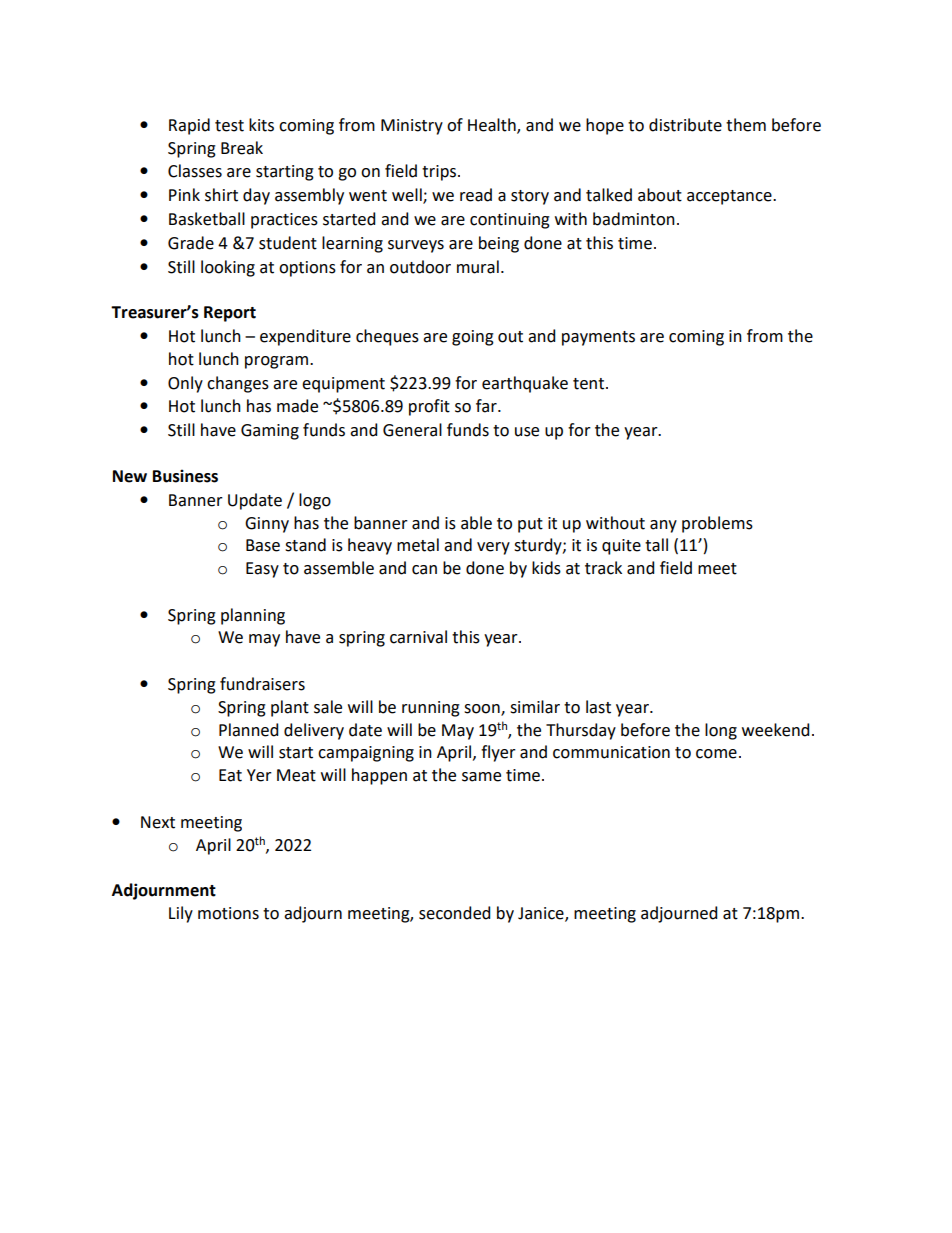 The image size is (952, 1233). What do you see at coordinates (185, 384) in the screenshot?
I see `Only` at bounding box center [185, 384].
